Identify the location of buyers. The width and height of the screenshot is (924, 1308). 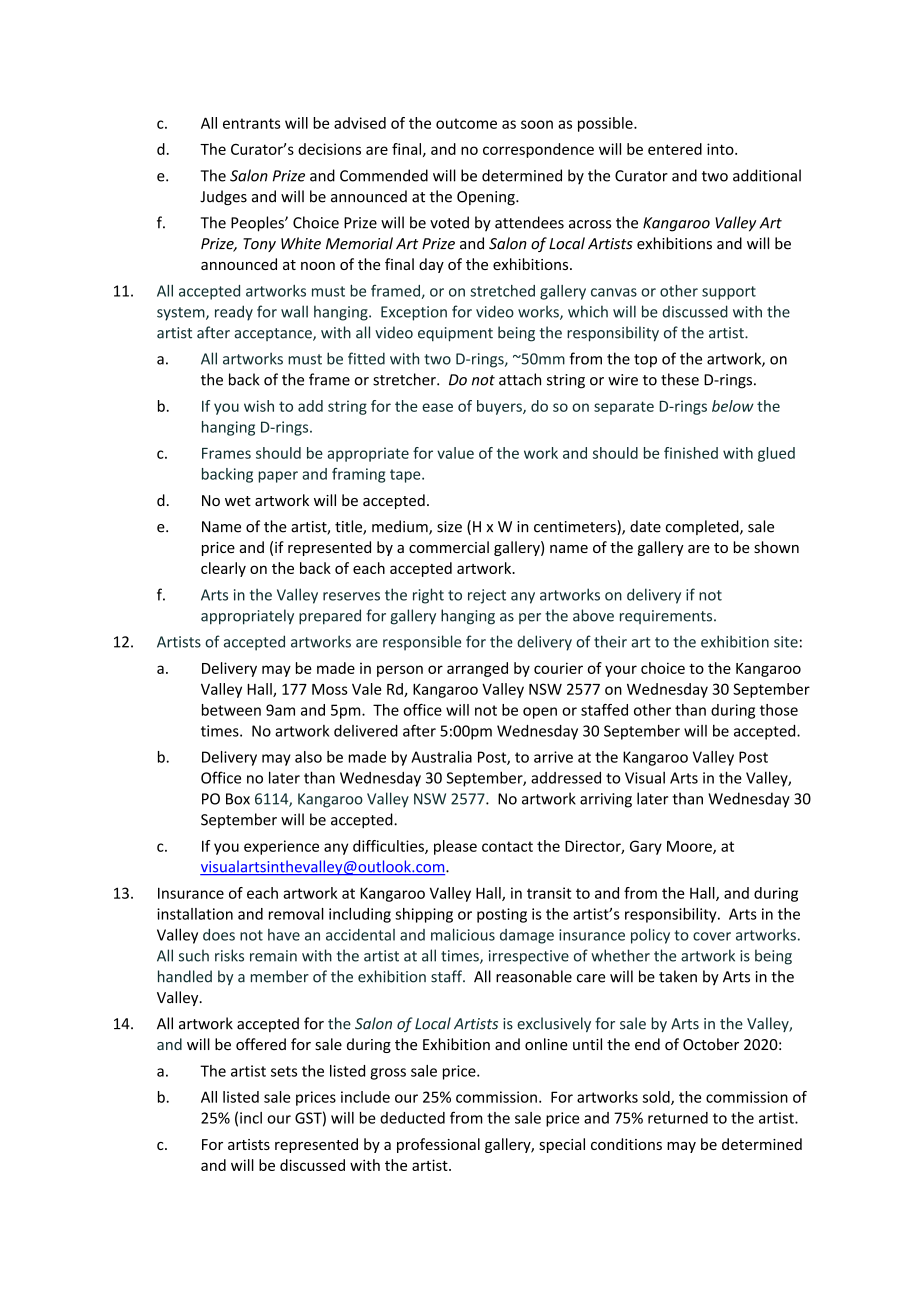
(500, 407).
